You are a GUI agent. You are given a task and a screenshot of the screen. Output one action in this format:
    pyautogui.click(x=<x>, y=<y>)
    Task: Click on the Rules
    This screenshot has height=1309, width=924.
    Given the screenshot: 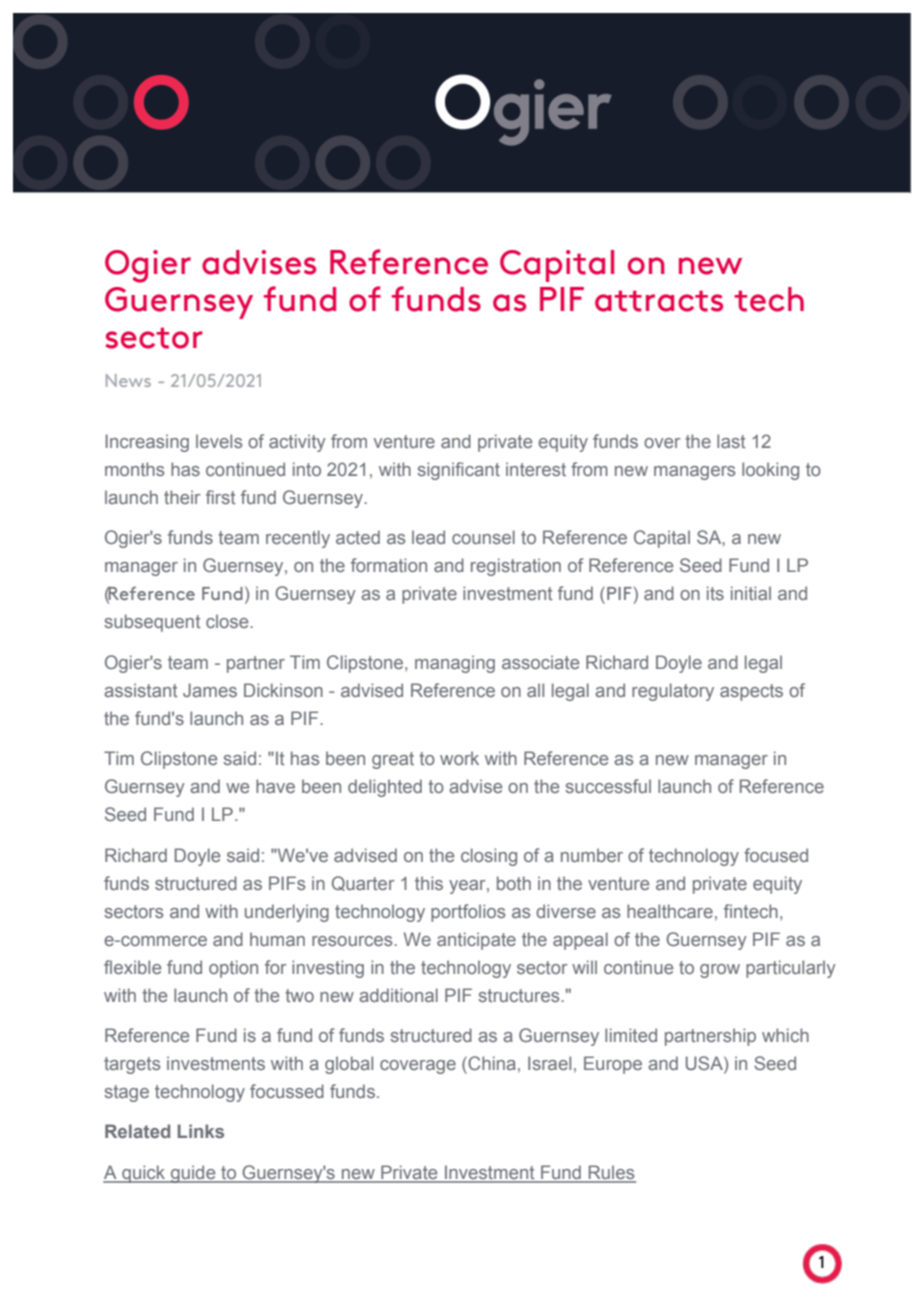 What is the action you would take?
    pyautogui.click(x=611, y=1173)
